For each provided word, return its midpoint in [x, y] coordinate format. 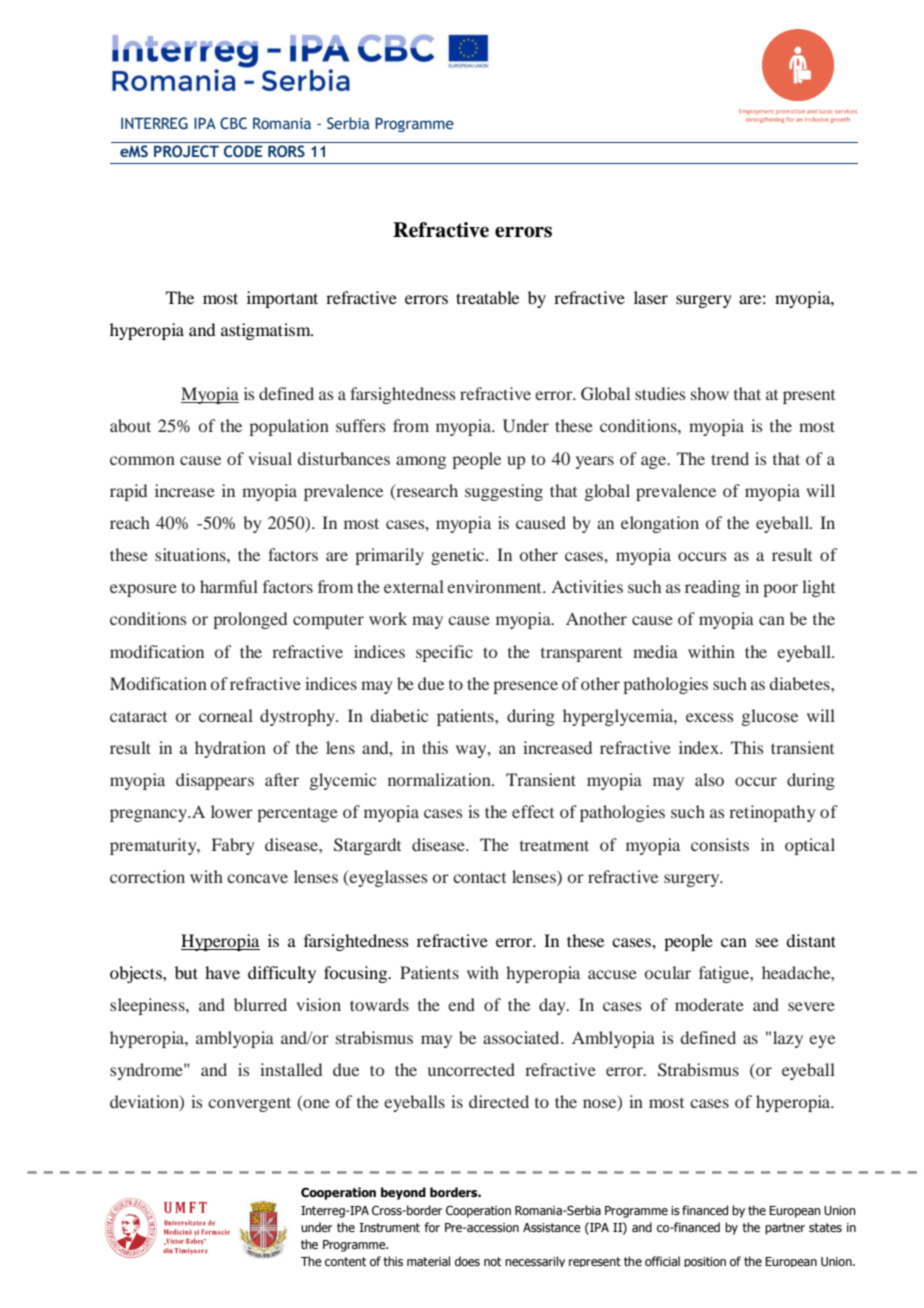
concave [257, 878]
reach [130, 522]
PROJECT [186, 151]
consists [720, 844]
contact [479, 877]
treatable [487, 297]
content [346, 1261]
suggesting [504, 492]
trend [730, 458]
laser [651, 297]
